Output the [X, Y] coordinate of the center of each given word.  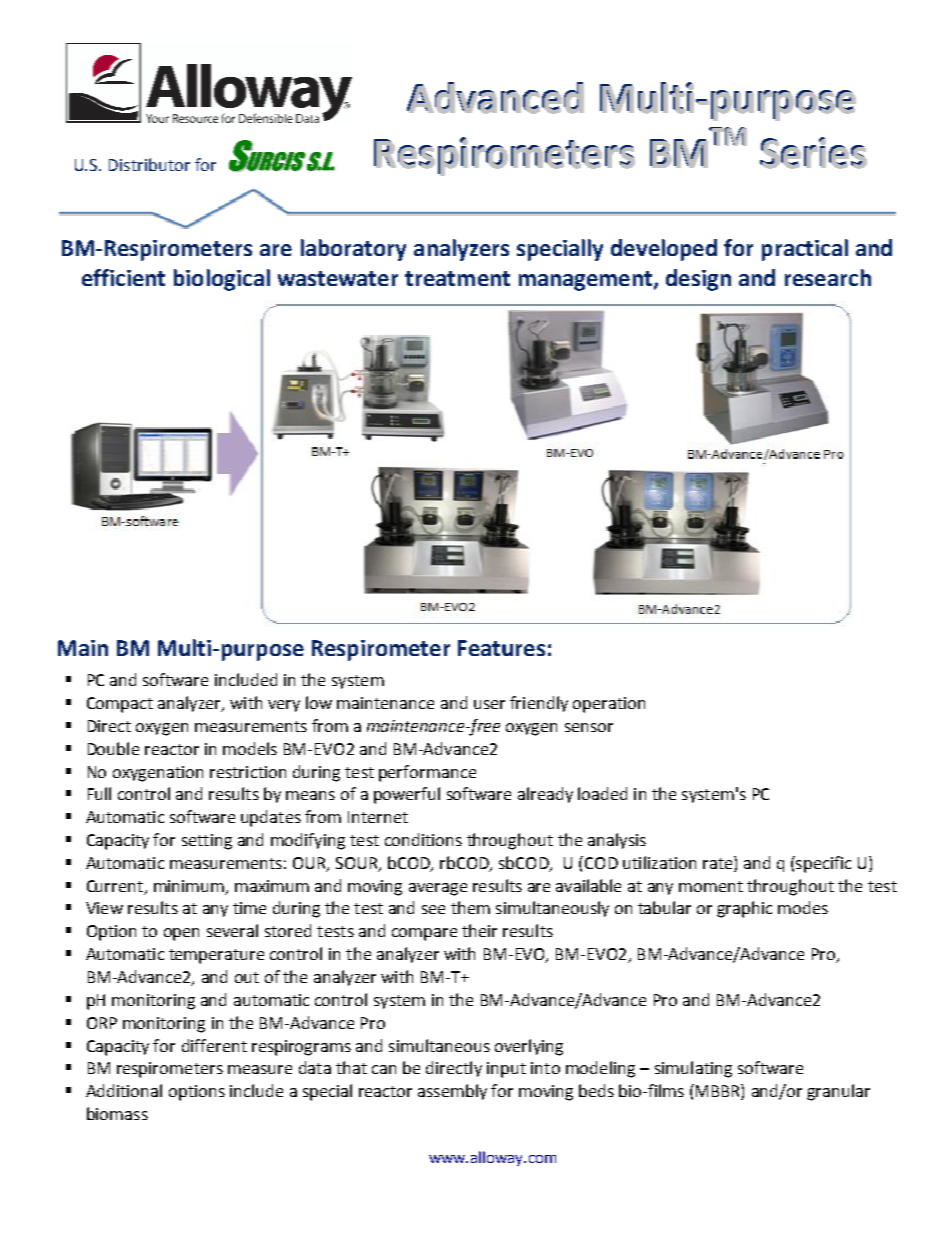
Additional [124, 1090]
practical [805, 250]
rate [719, 862]
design [698, 280]
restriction [248, 772]
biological [222, 280]
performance [427, 773]
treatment [457, 278]
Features [501, 648]
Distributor [149, 164]
